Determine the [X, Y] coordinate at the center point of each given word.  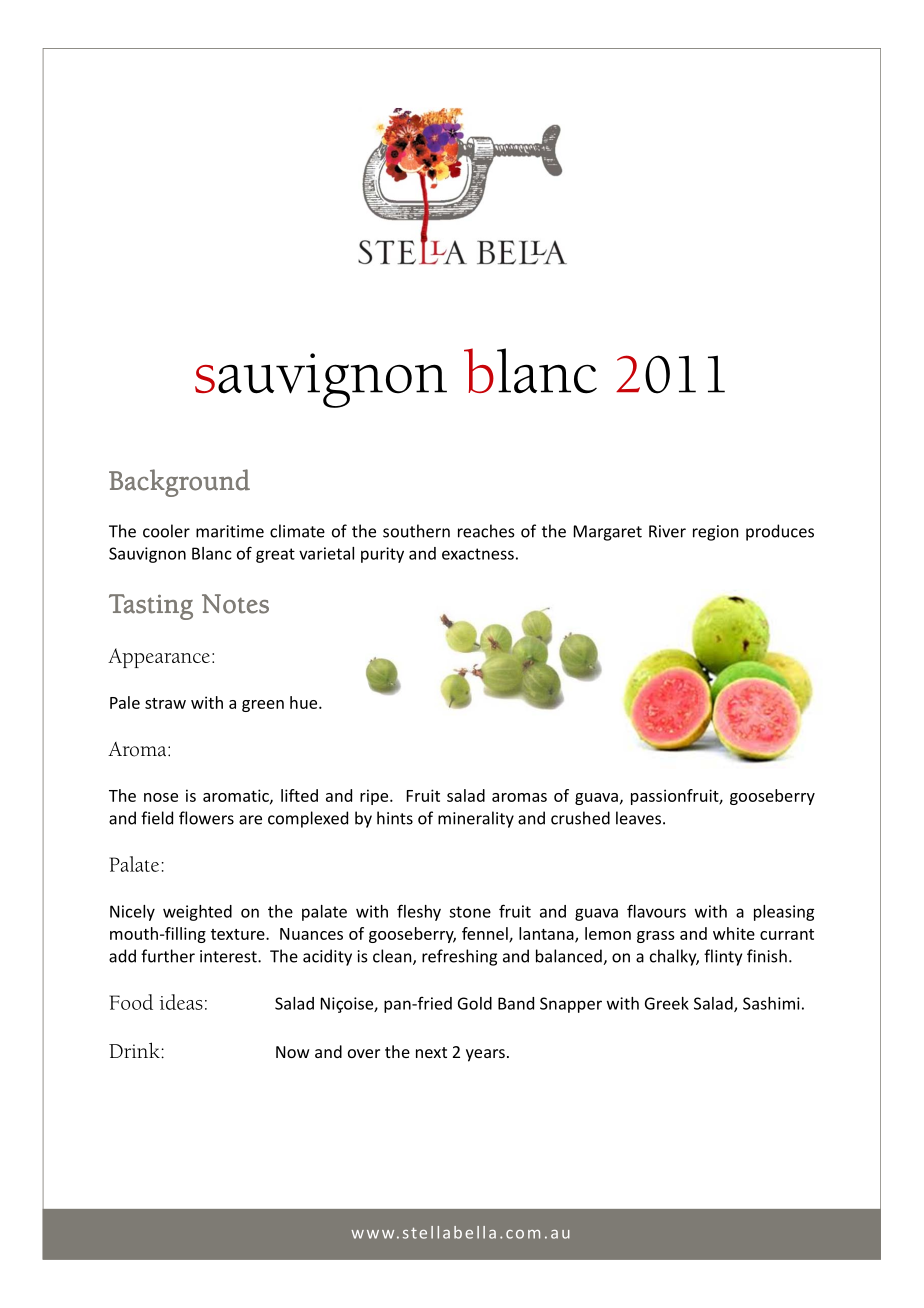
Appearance [159, 658]
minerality [476, 819]
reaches [486, 531]
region [715, 533]
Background [179, 483]
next [431, 1052]
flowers [206, 818]
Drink [135, 1050]
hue [305, 702]
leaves [640, 818]
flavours [656, 911]
